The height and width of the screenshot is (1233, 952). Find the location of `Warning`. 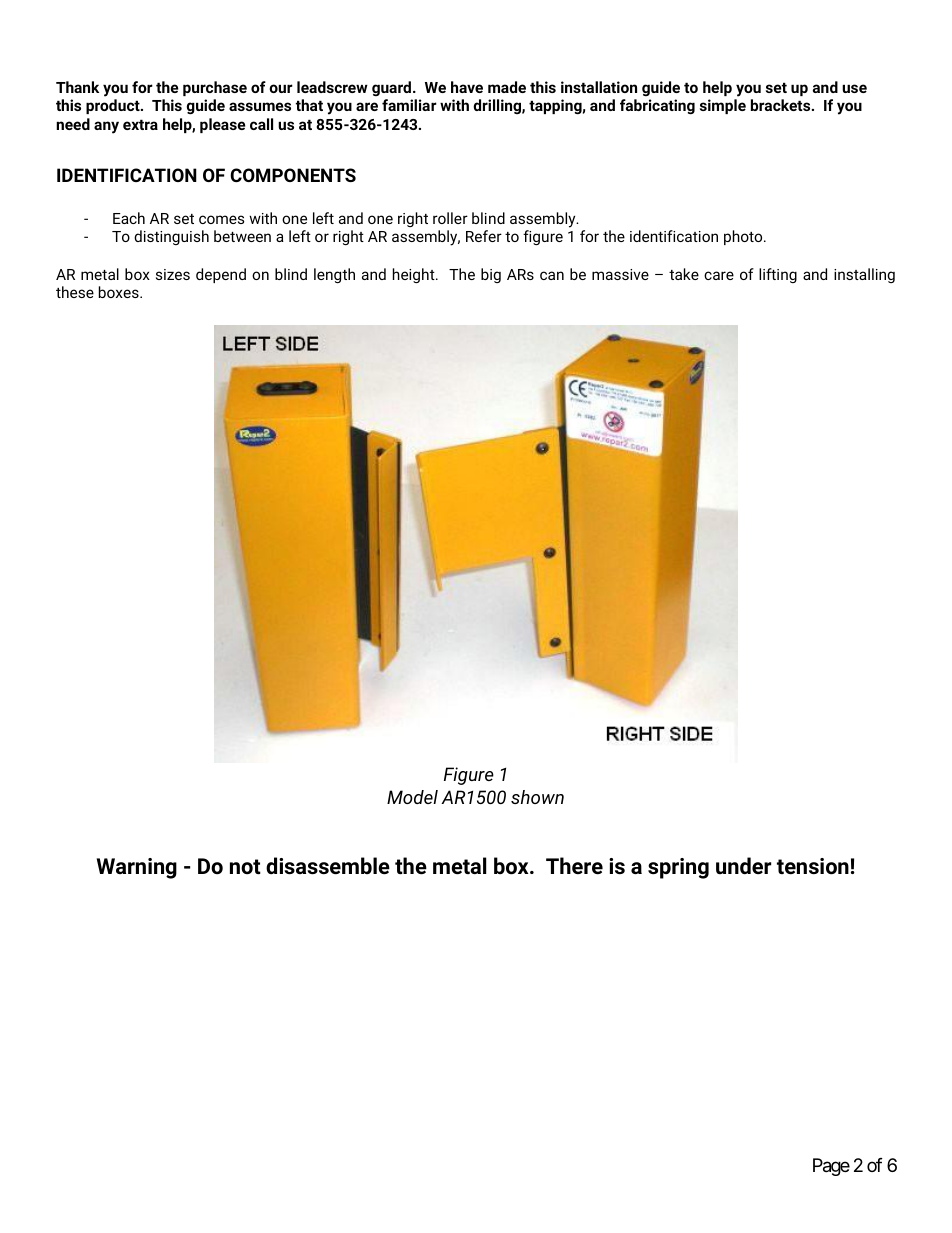

Warning is located at coordinates (137, 868).
